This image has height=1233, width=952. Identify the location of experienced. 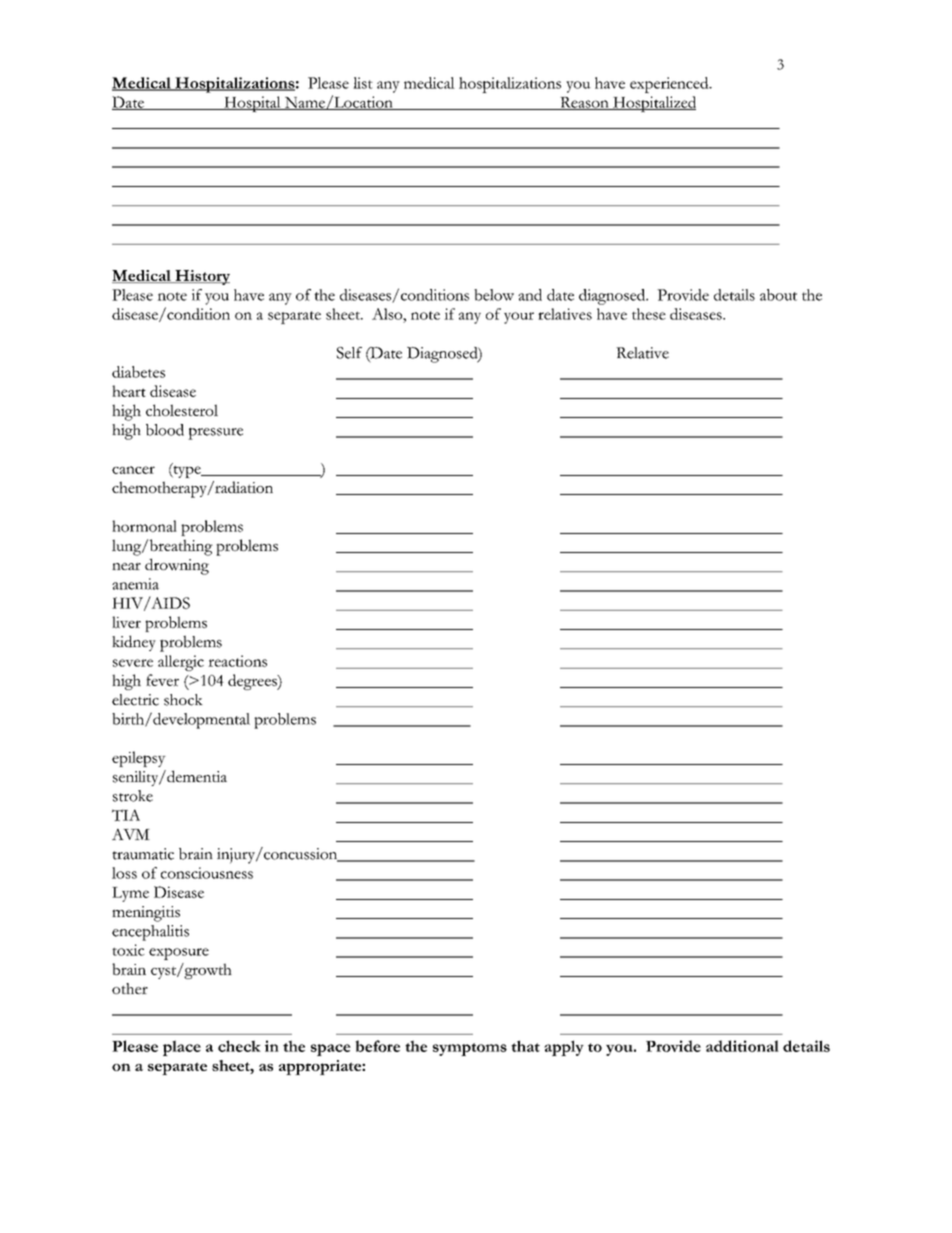
(670, 85).
